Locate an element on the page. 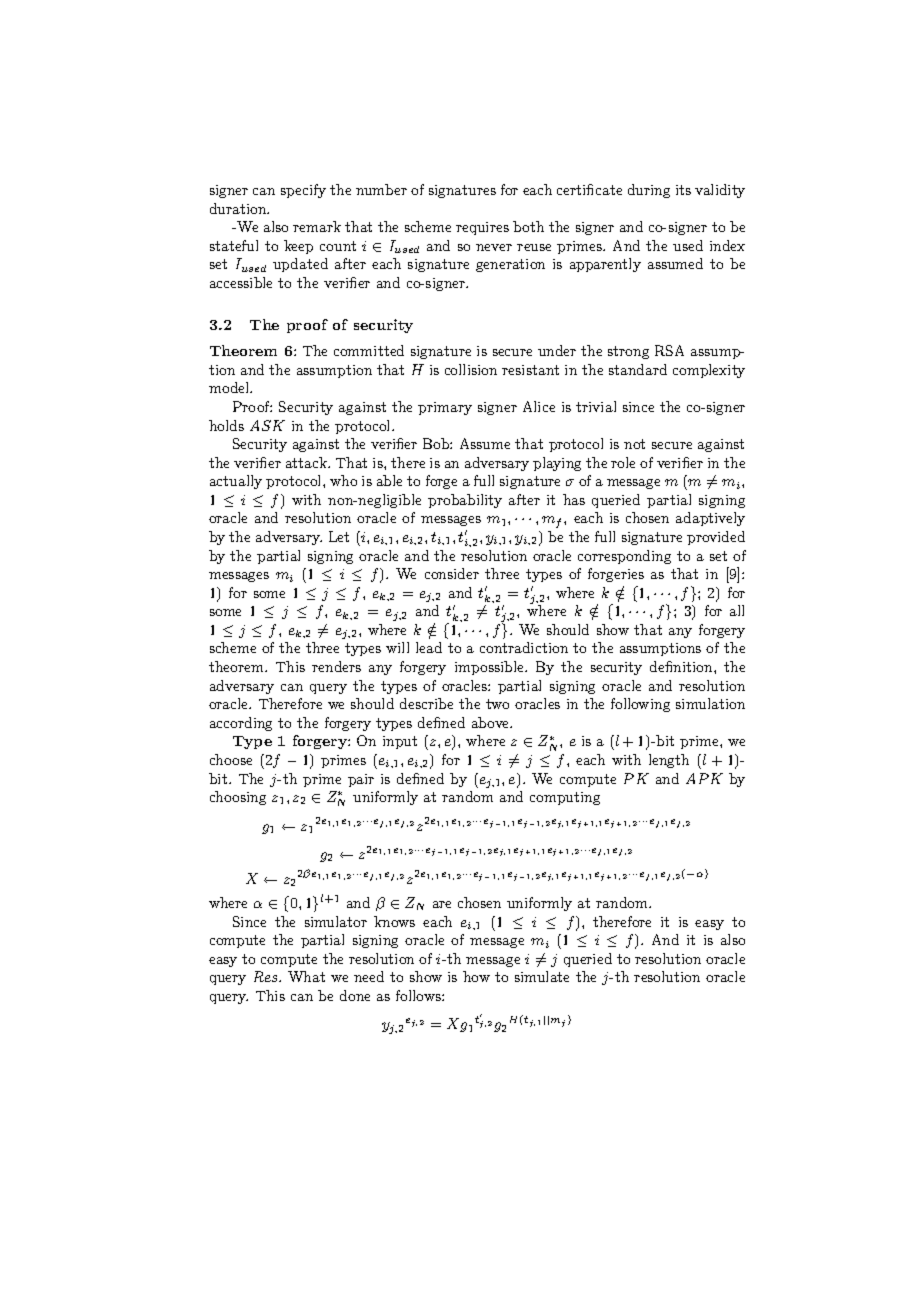  its is located at coordinates (683, 190).
